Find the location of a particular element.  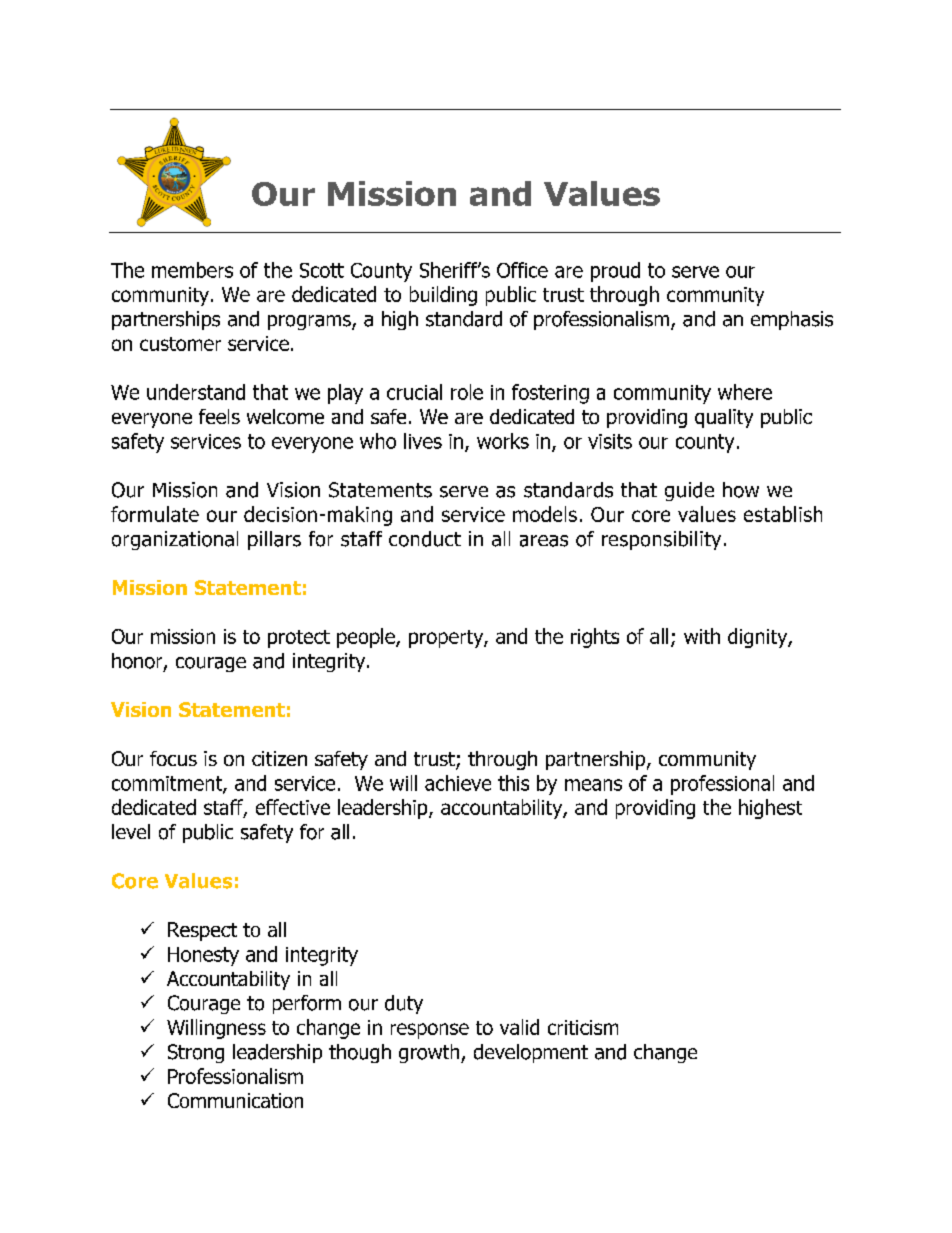

means is located at coordinates (593, 785).
